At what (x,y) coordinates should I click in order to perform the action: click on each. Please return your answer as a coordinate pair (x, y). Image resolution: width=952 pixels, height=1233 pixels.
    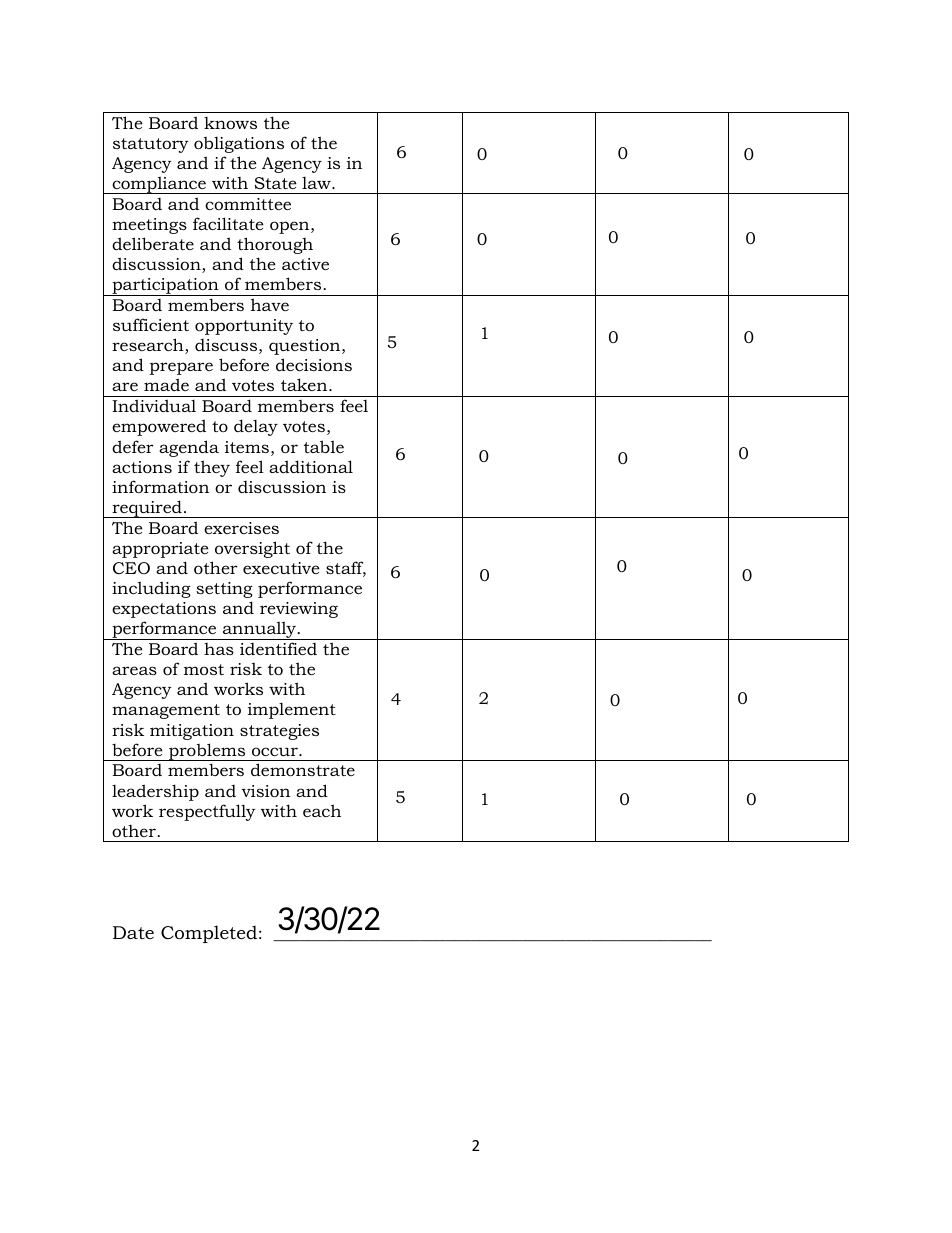
    Looking at the image, I should click on (322, 810).
